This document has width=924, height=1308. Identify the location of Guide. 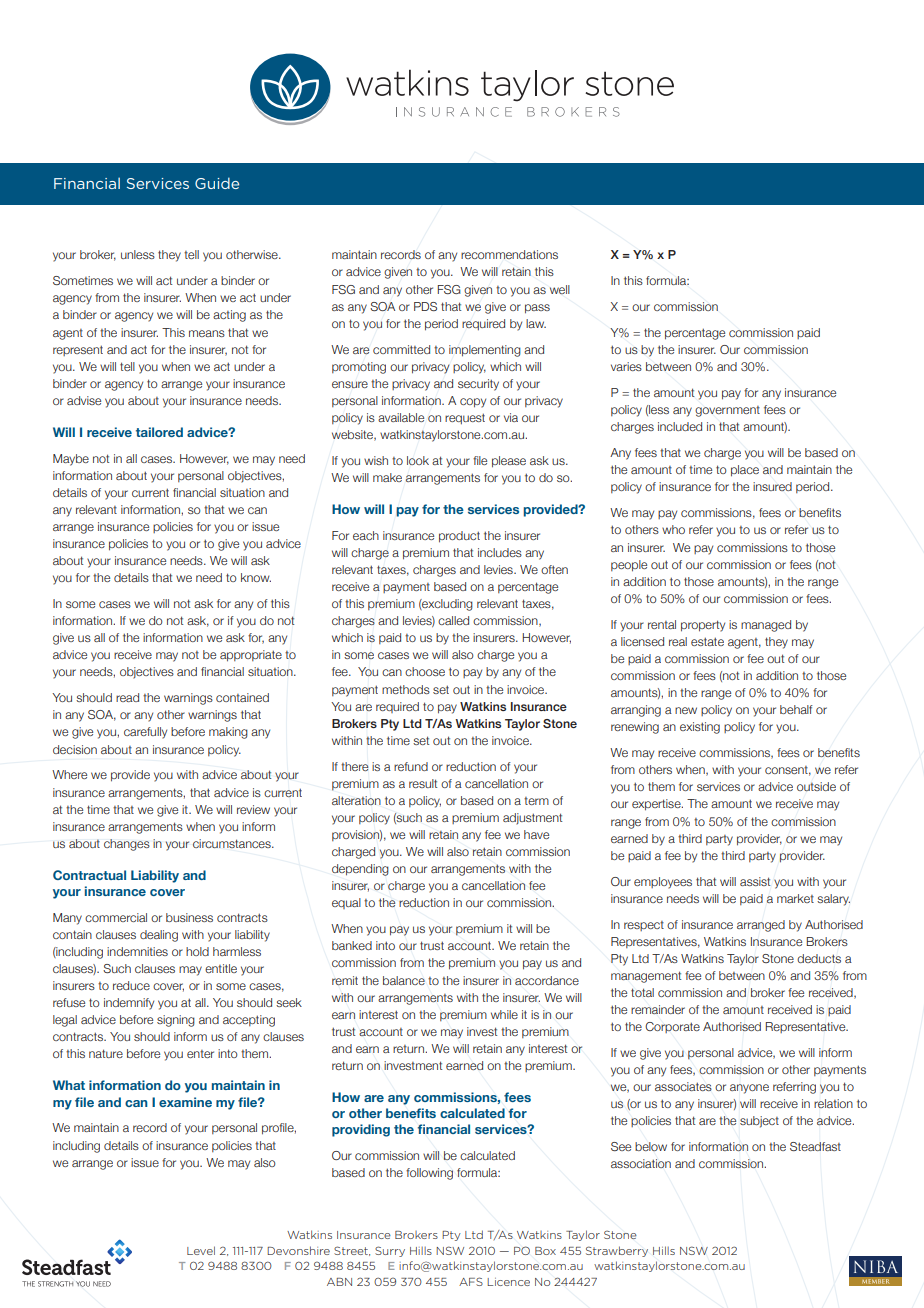
(217, 183).
